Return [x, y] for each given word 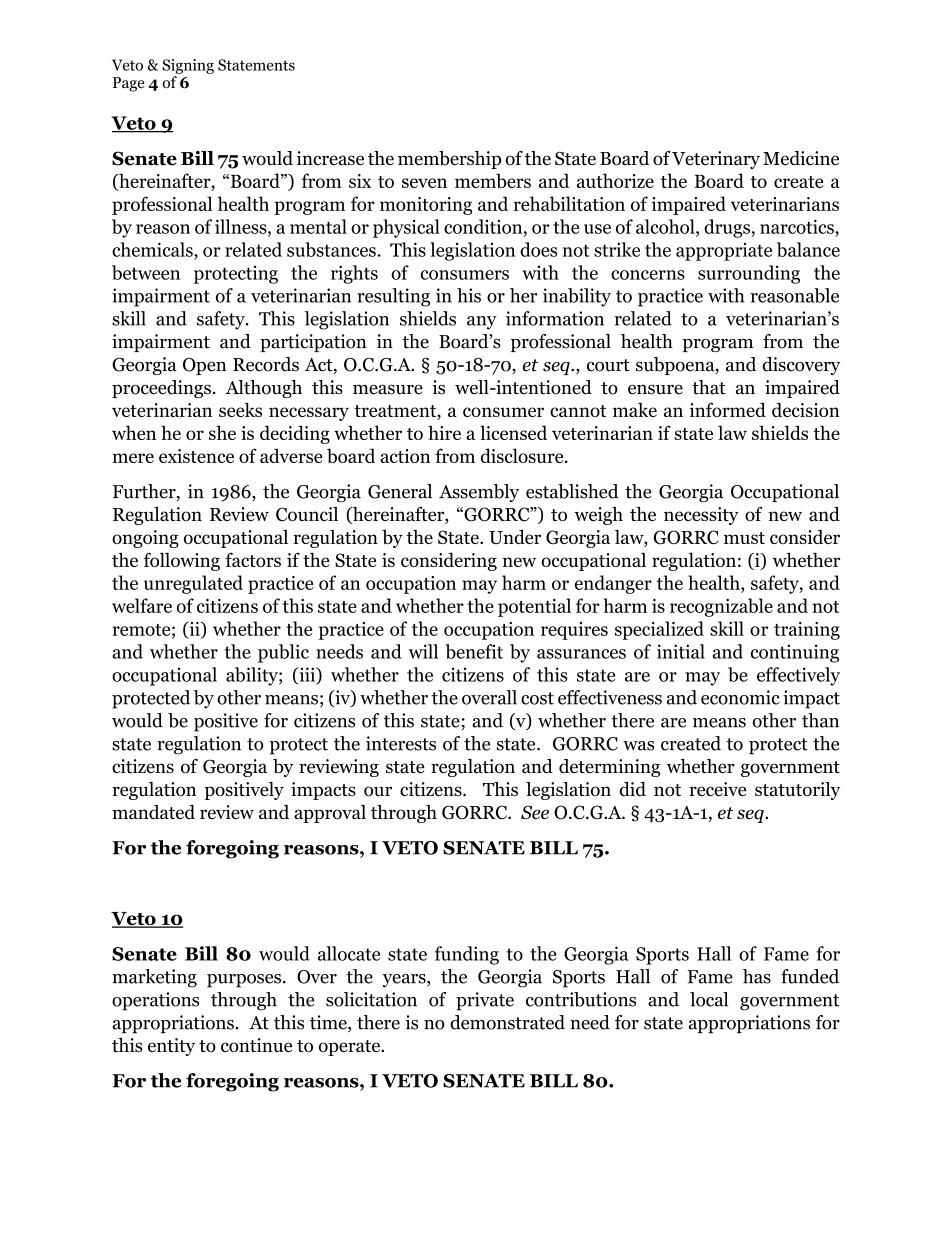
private [485, 1001]
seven [424, 183]
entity [171, 1047]
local [709, 999]
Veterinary [716, 160]
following [182, 561]
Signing [188, 66]
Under [515, 537]
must [744, 538]
